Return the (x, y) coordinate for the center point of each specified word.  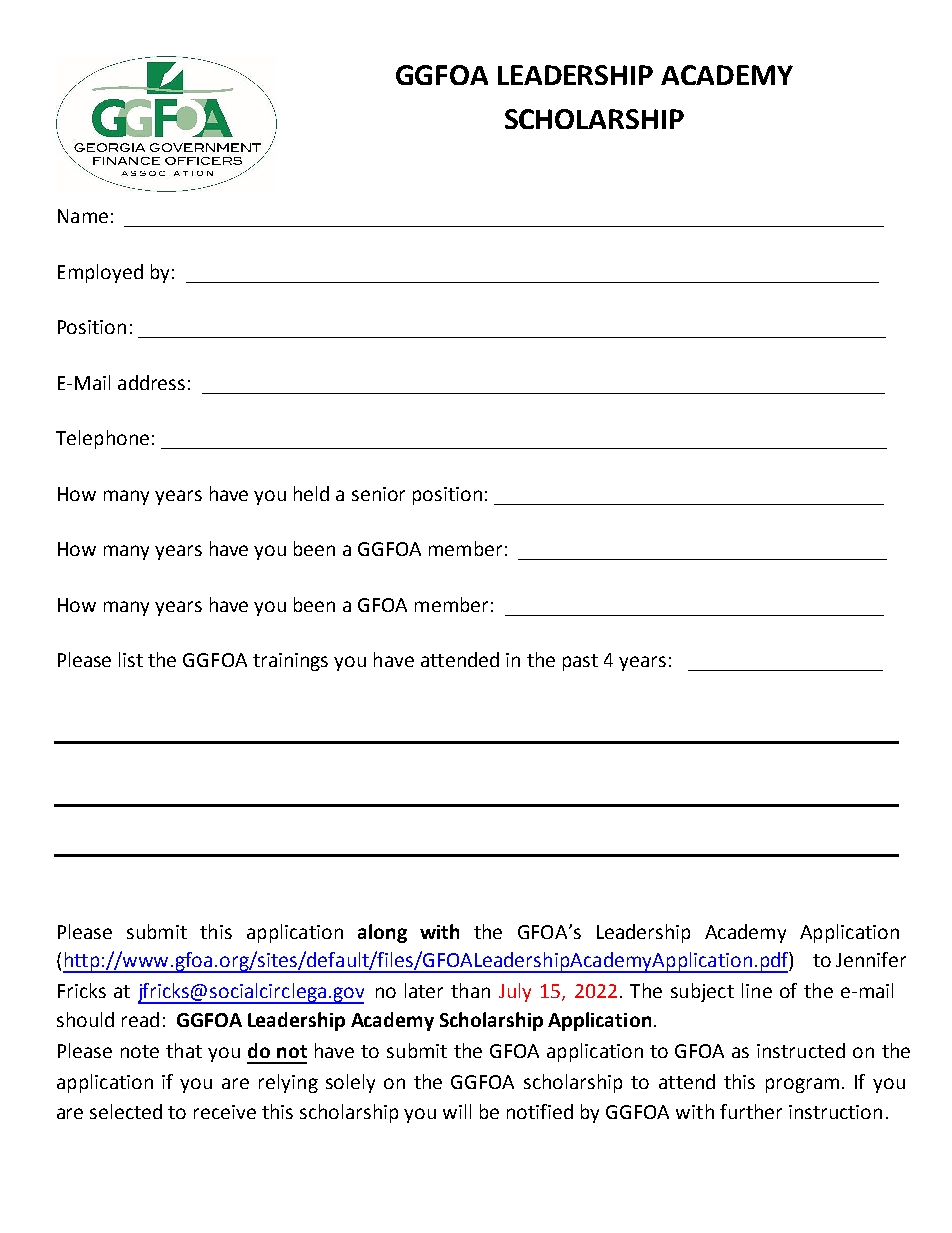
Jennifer (871, 959)
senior (378, 494)
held (311, 493)
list (131, 659)
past (580, 662)
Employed (100, 273)
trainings (290, 662)
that (184, 1050)
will (457, 1111)
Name (83, 216)
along (382, 933)
